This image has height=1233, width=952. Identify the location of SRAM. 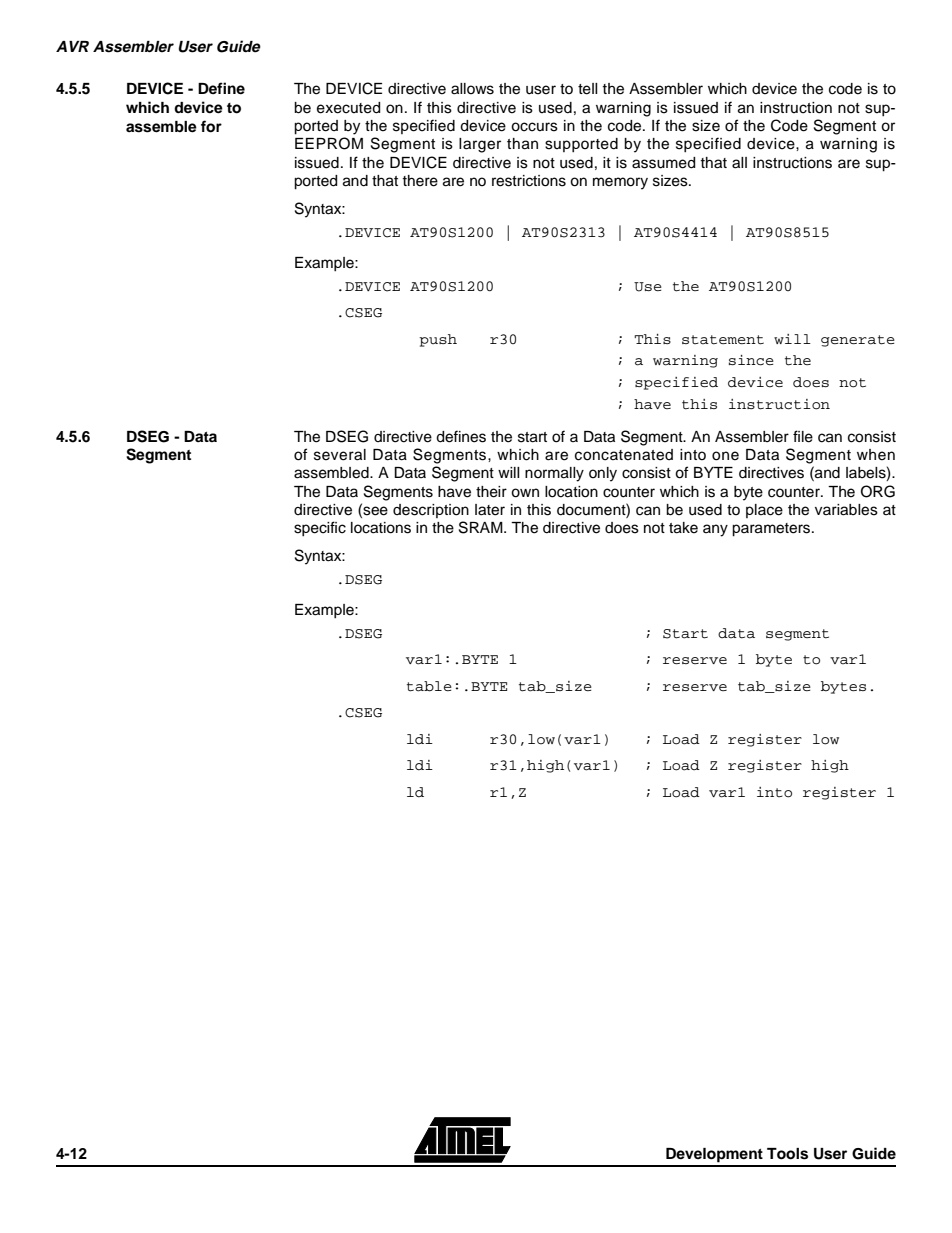
(482, 527).
